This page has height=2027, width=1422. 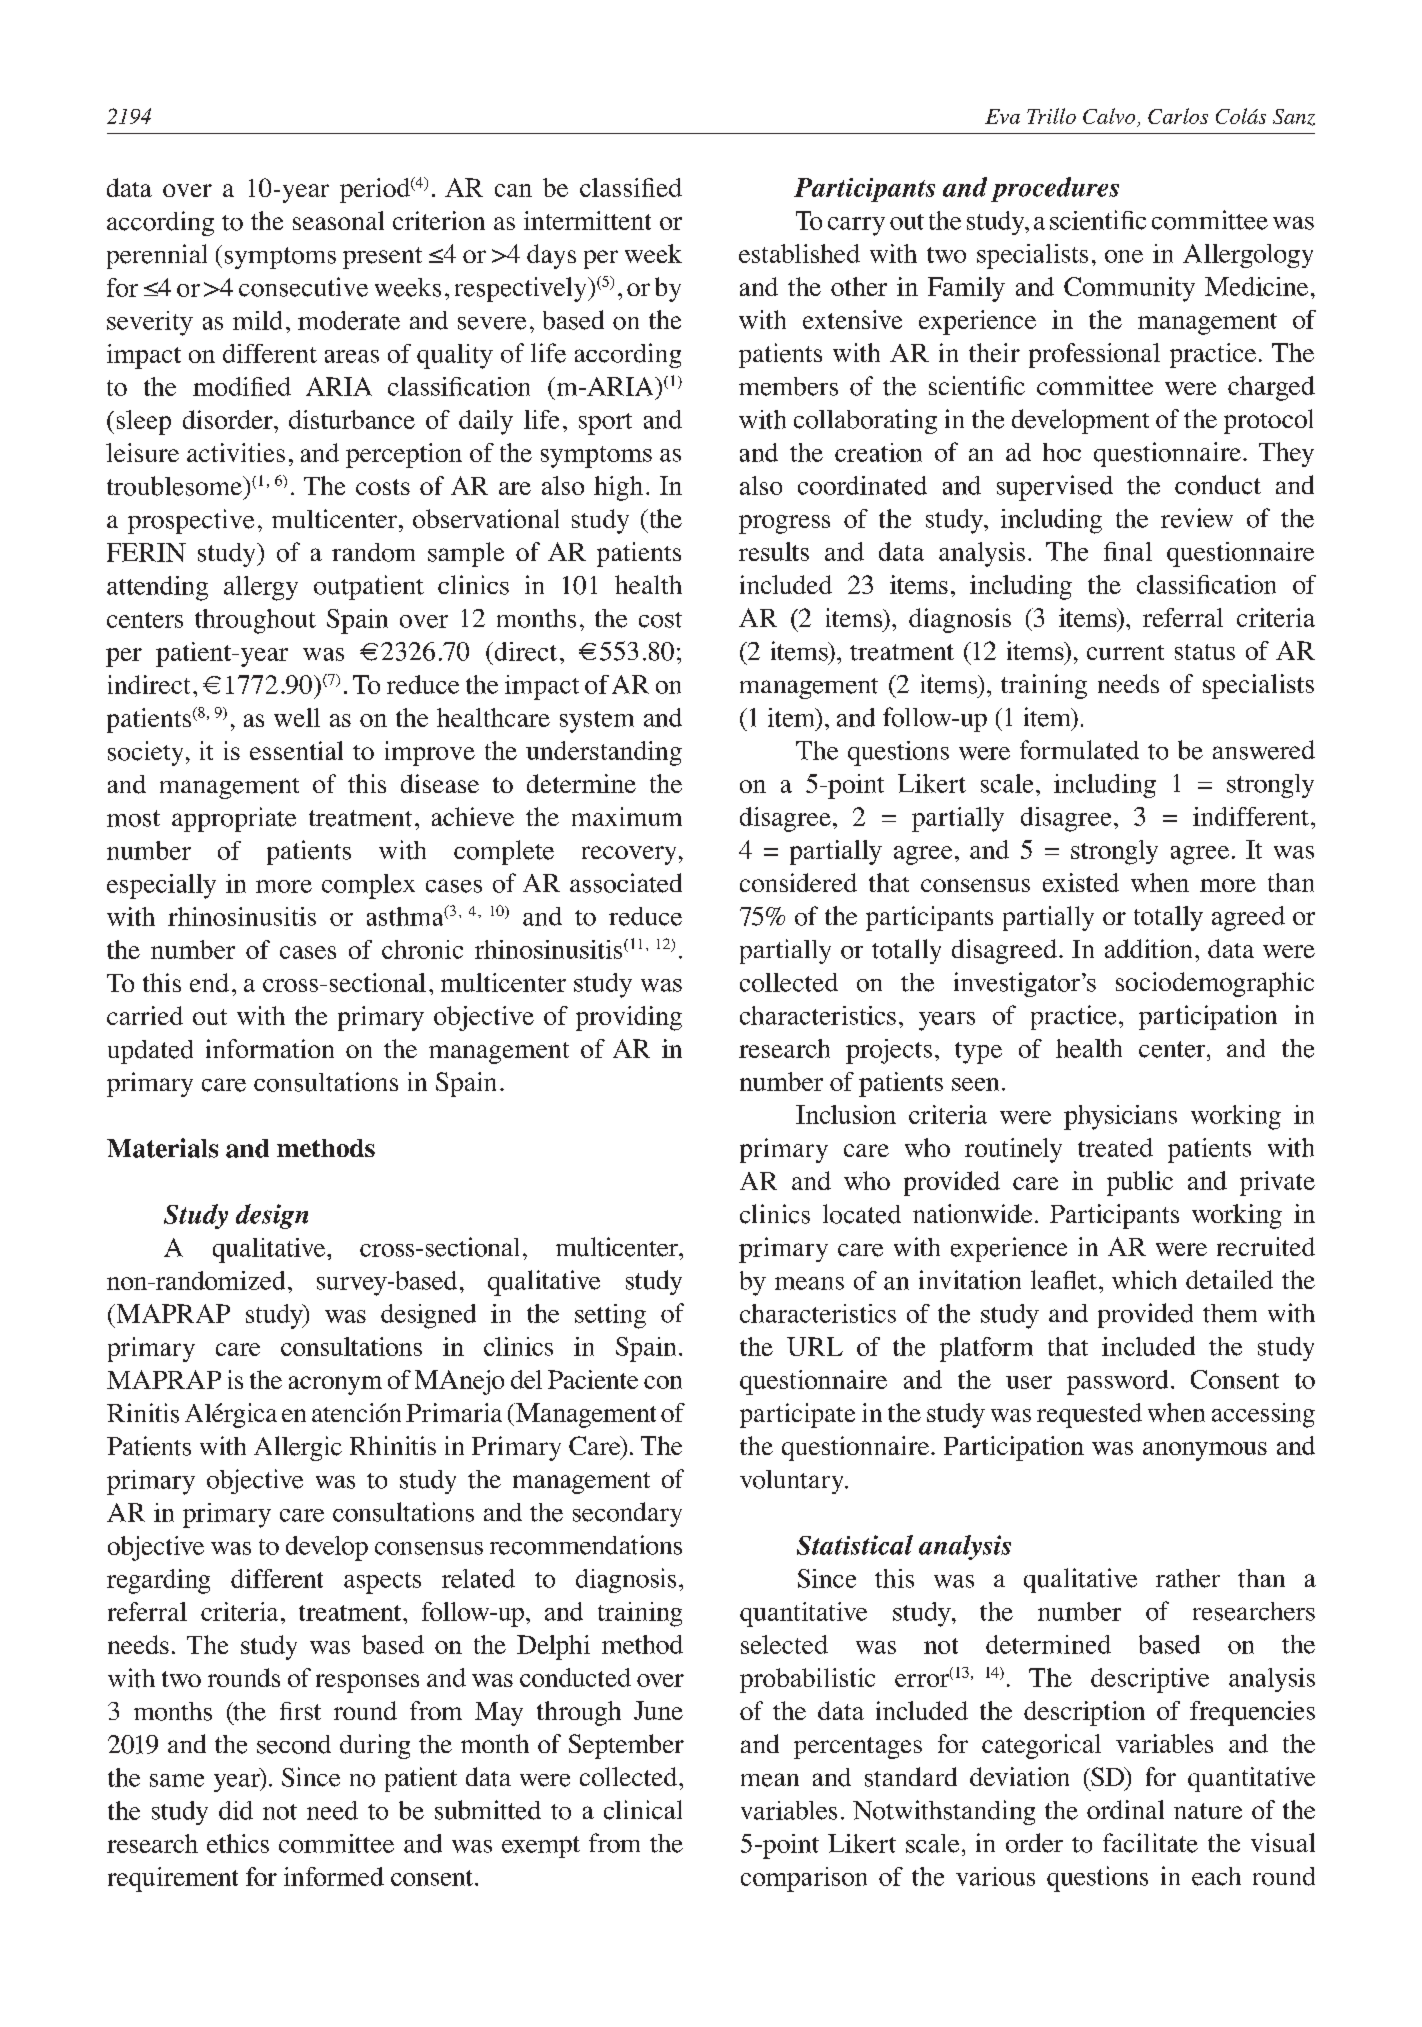 What do you see at coordinates (1150, 1843) in the page?
I see `facilitate` at bounding box center [1150, 1843].
